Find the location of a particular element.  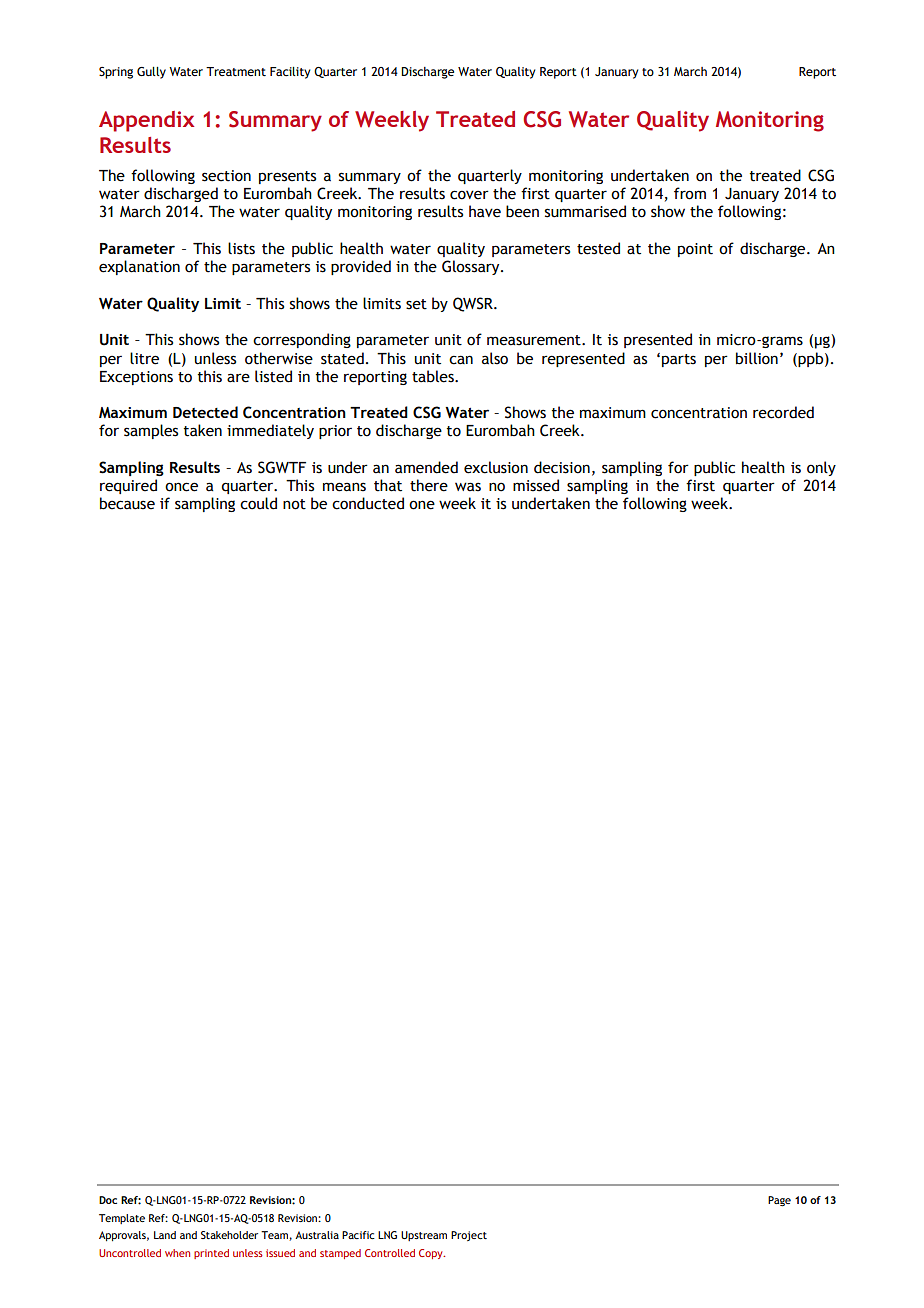

Appendix is located at coordinates (146, 121).
